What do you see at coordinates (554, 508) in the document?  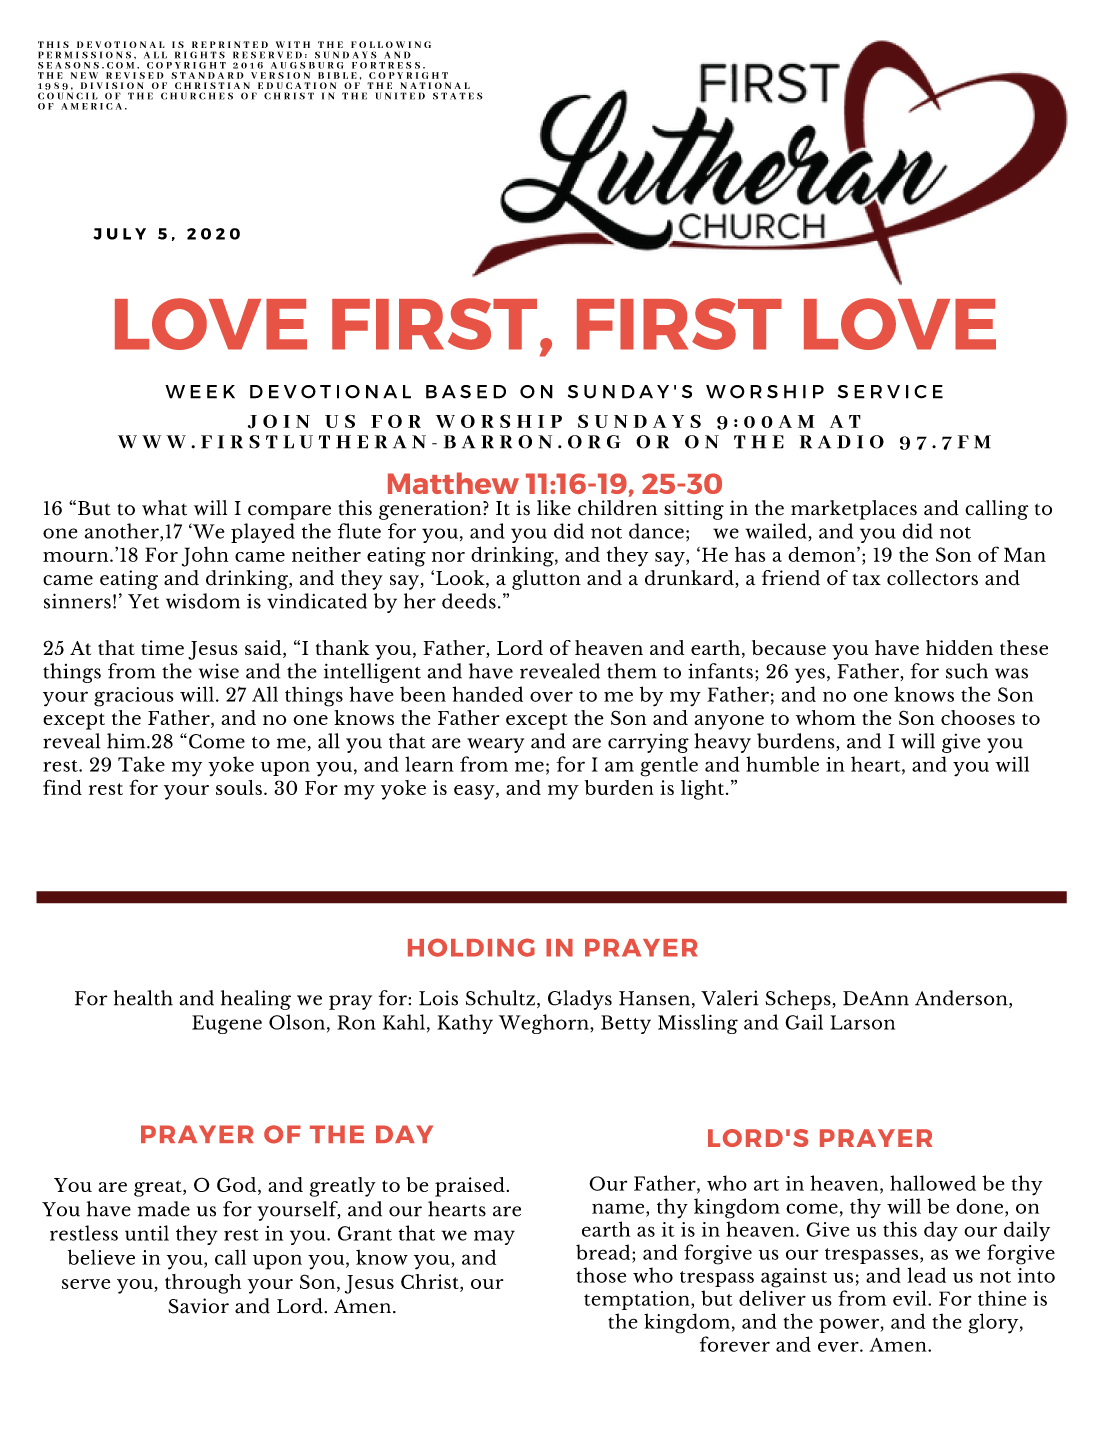 I see `like` at bounding box center [554, 508].
